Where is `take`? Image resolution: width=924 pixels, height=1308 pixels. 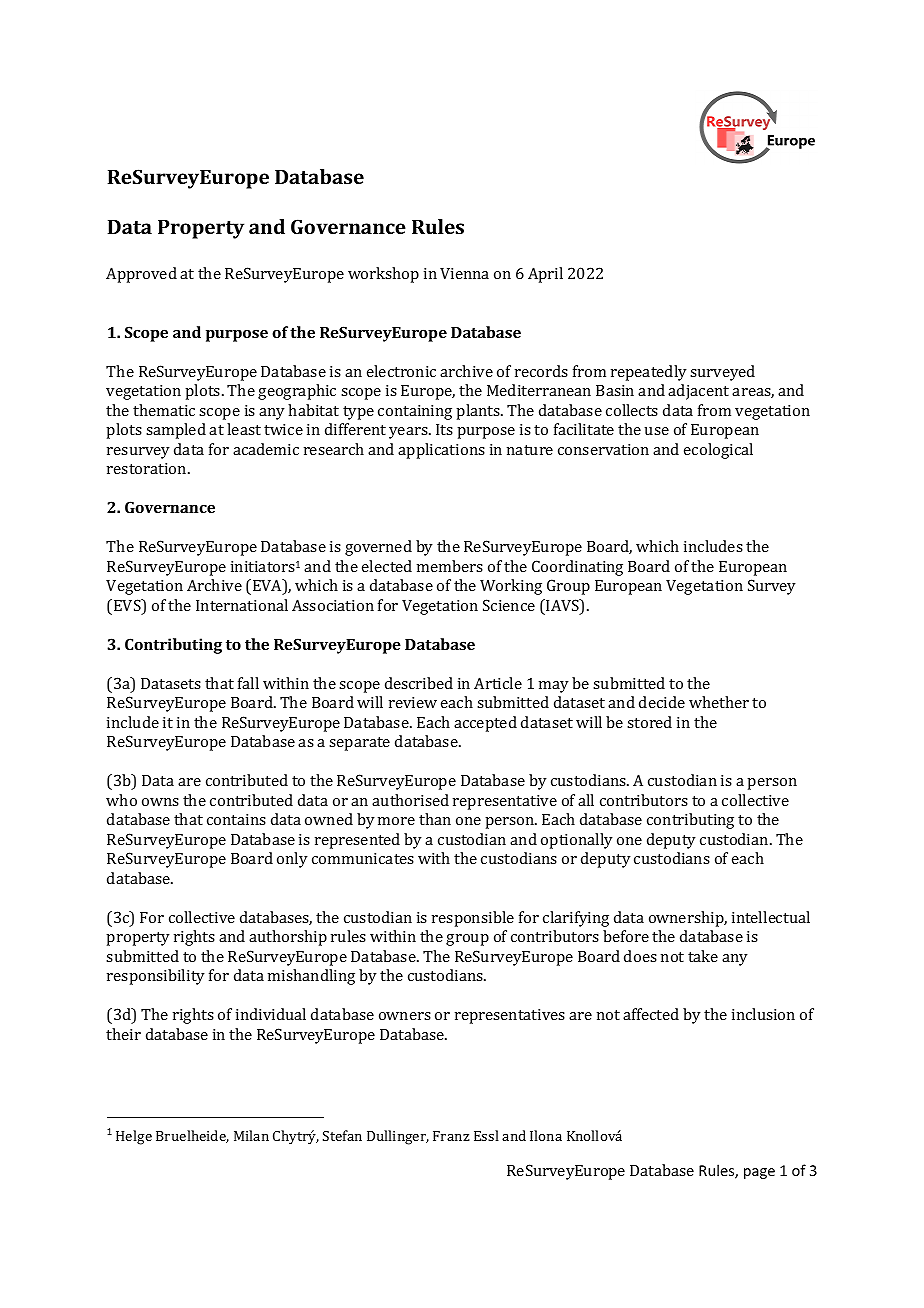 take is located at coordinates (703, 956).
